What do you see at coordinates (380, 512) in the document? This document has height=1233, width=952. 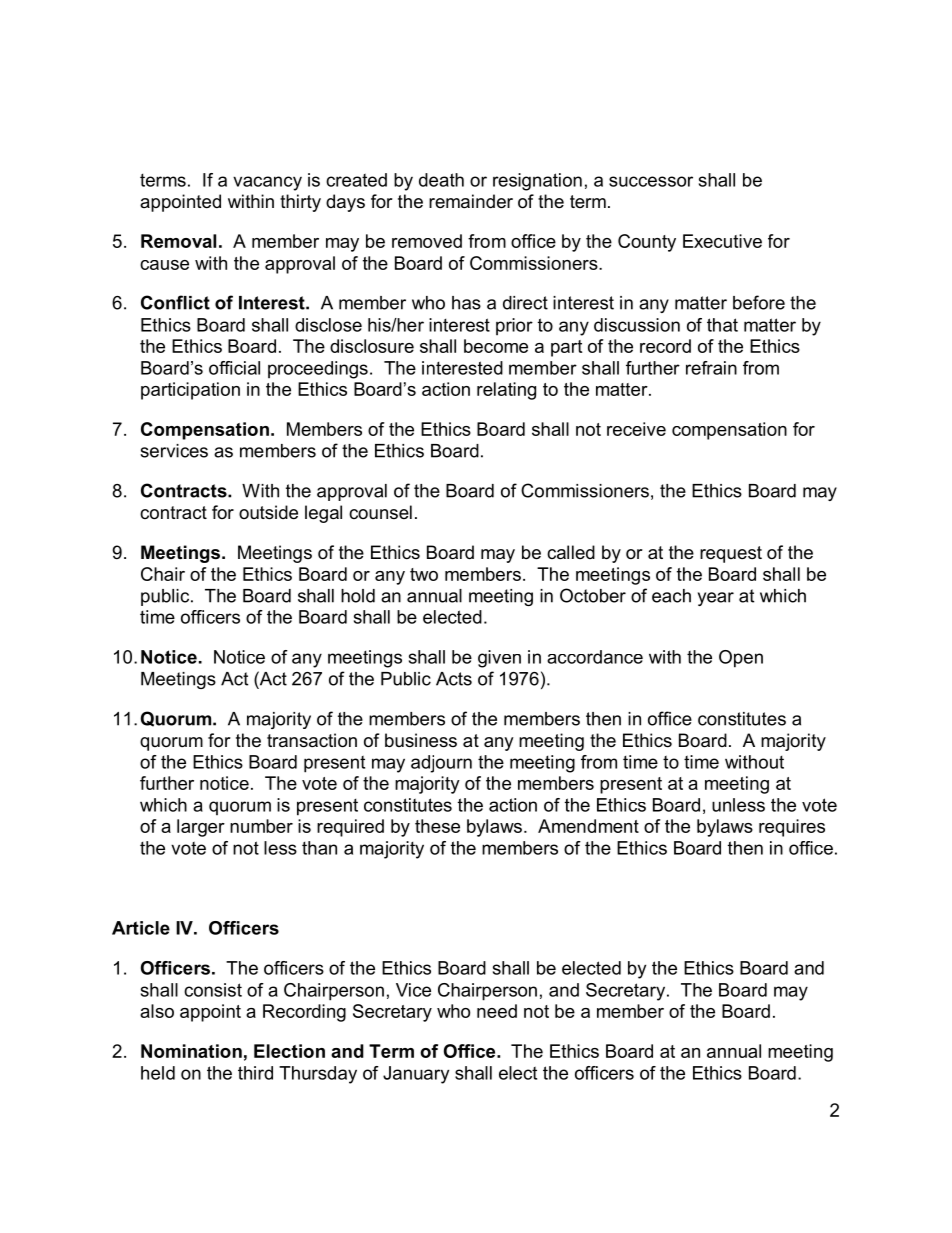 I see `counsel` at bounding box center [380, 512].
